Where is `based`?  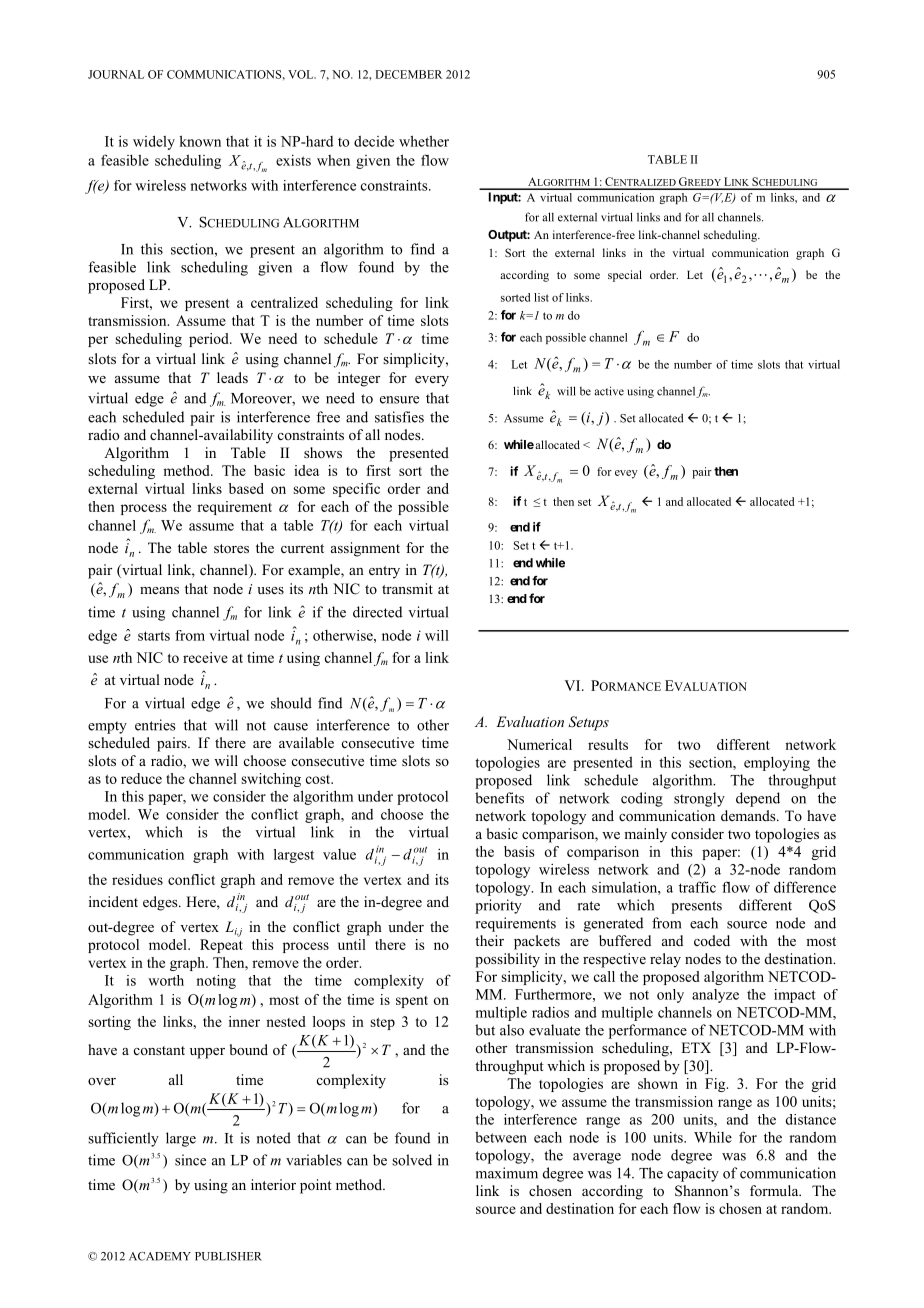
based is located at coordinates (246, 488).
